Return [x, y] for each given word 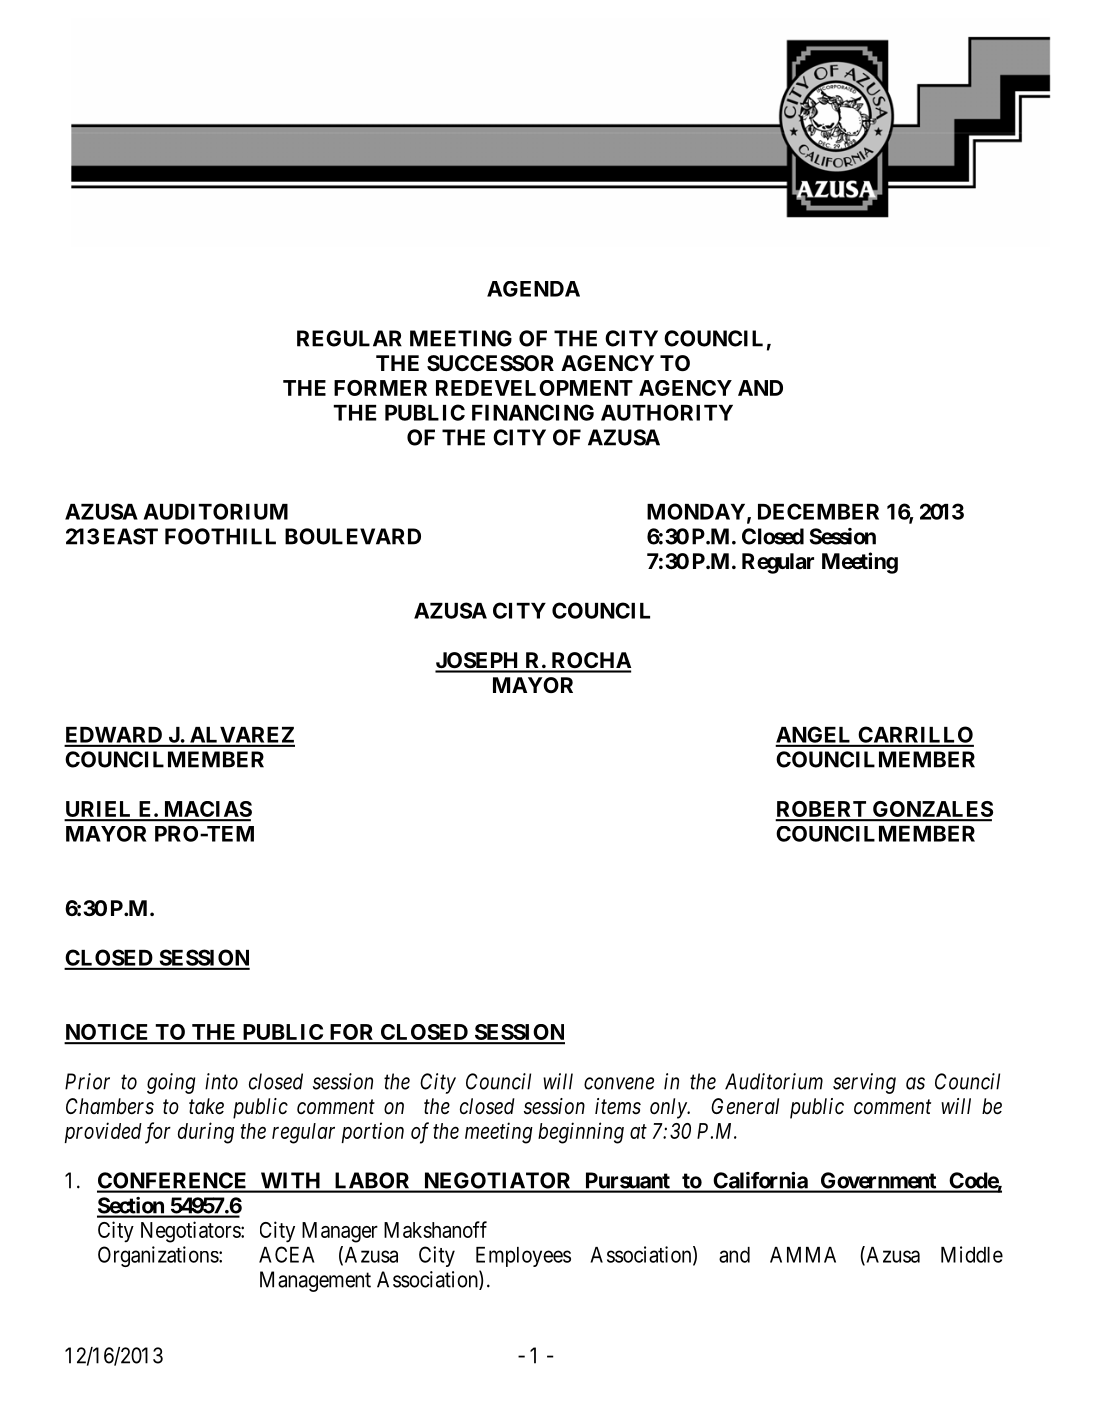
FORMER [380, 388]
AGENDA [533, 289]
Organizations [158, 1256]
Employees [523, 1257]
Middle [972, 1254]
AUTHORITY [667, 412]
